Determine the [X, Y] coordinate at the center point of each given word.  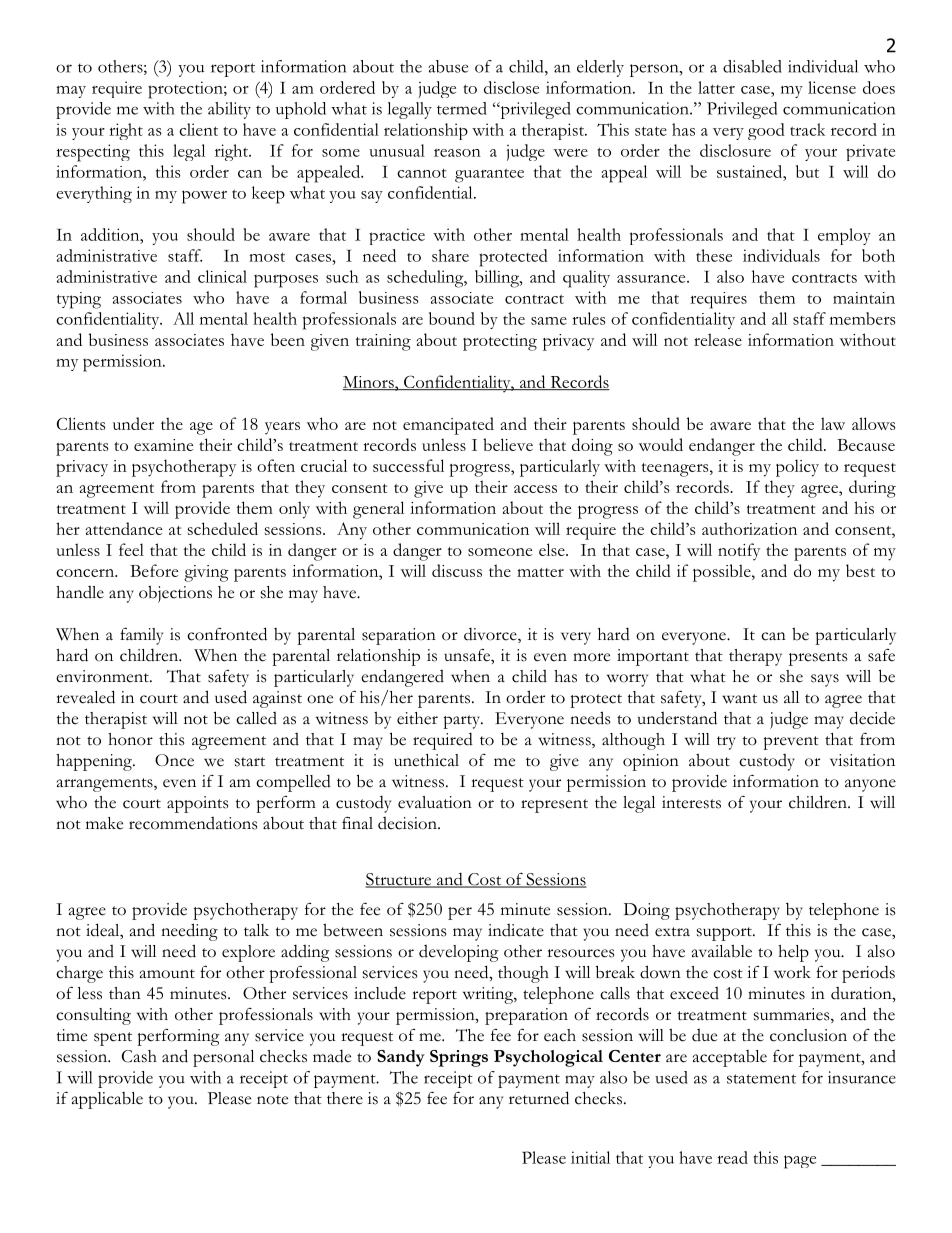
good [766, 131]
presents [818, 659]
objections [175, 594]
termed [462, 108]
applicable [107, 1100]
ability [229, 110]
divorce [491, 635]
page [800, 1162]
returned [539, 1098]
